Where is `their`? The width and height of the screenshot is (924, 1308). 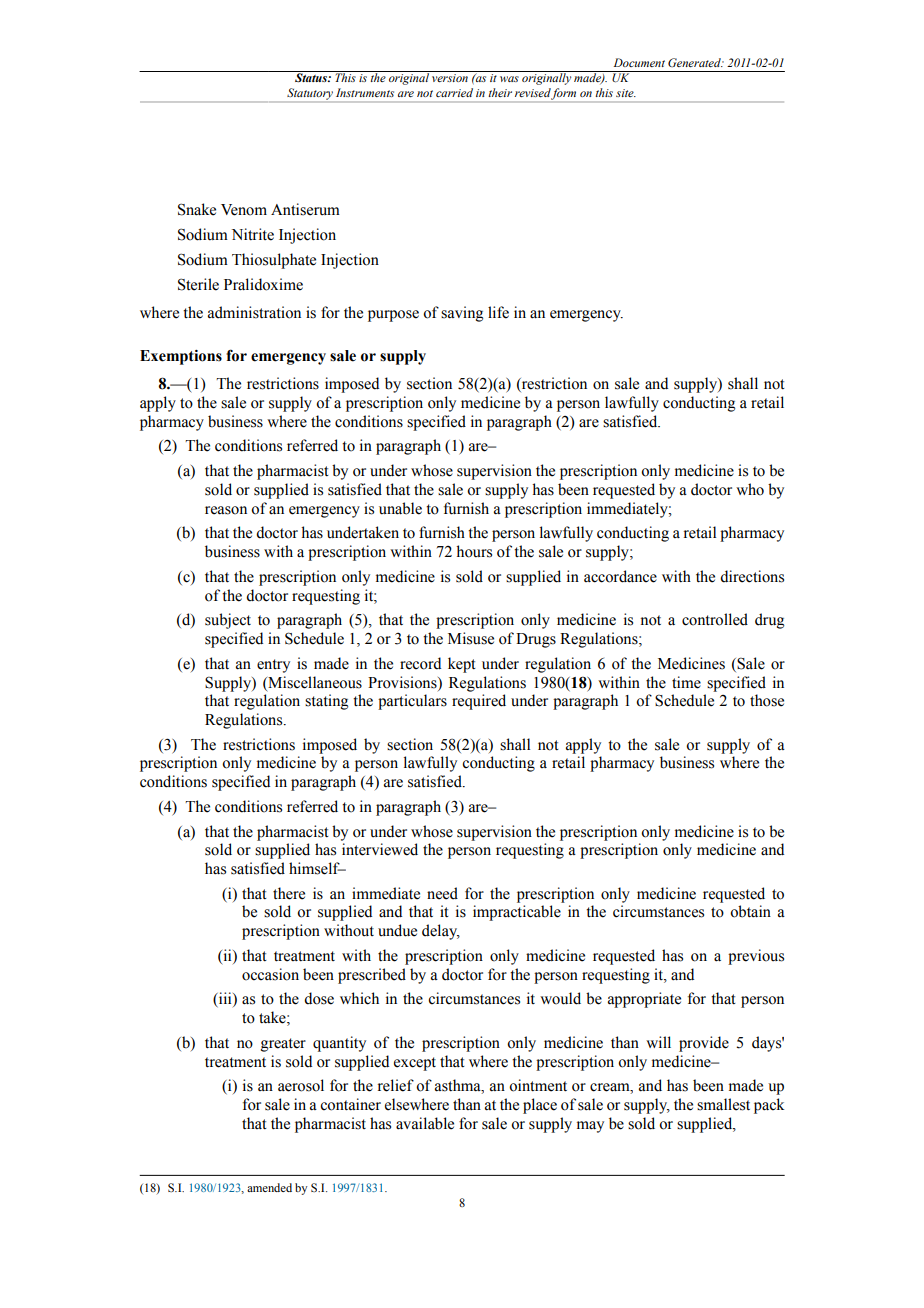 their is located at coordinates (500, 92).
